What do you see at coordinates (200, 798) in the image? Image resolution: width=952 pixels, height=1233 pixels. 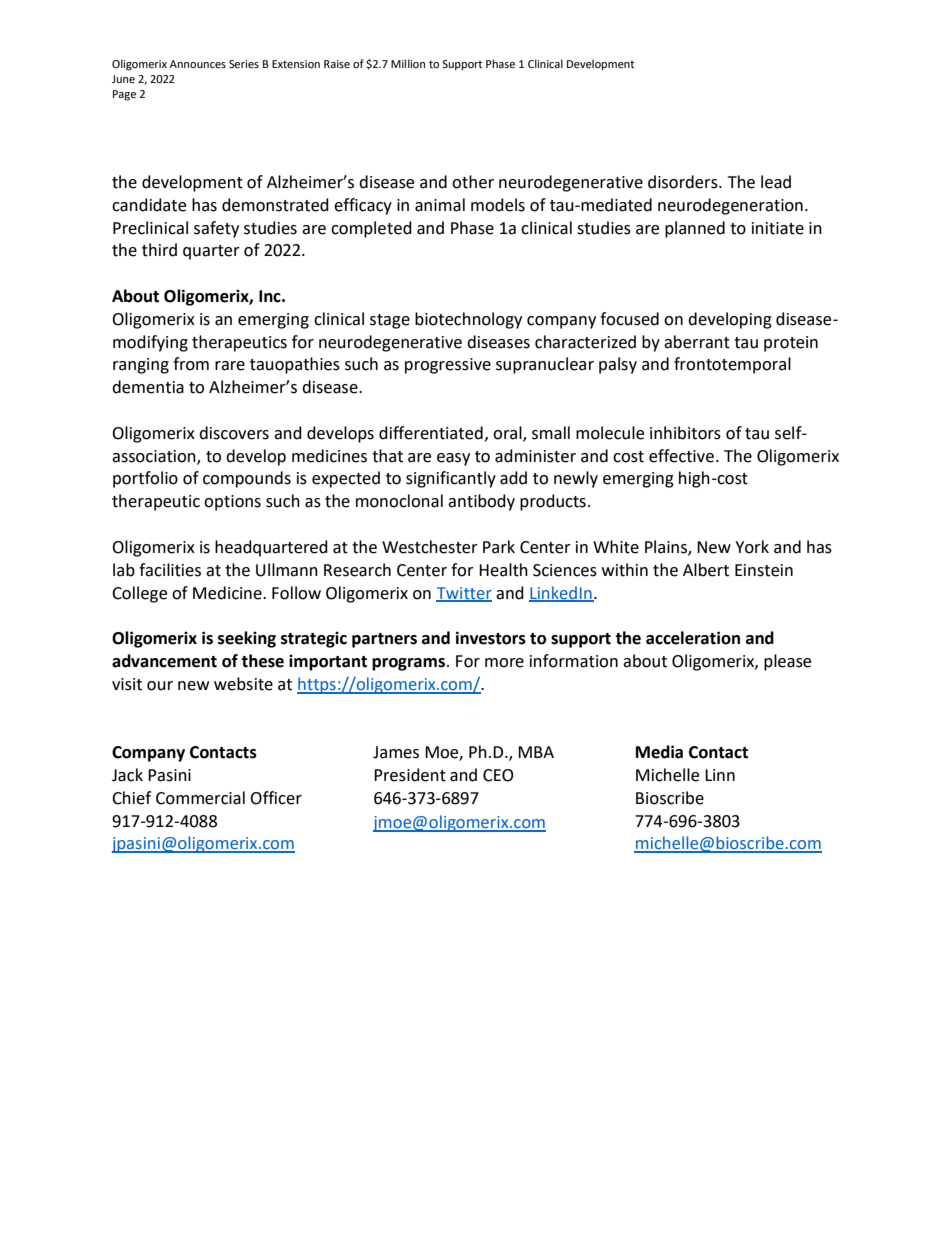 I see `Commercial` at bounding box center [200, 798].
